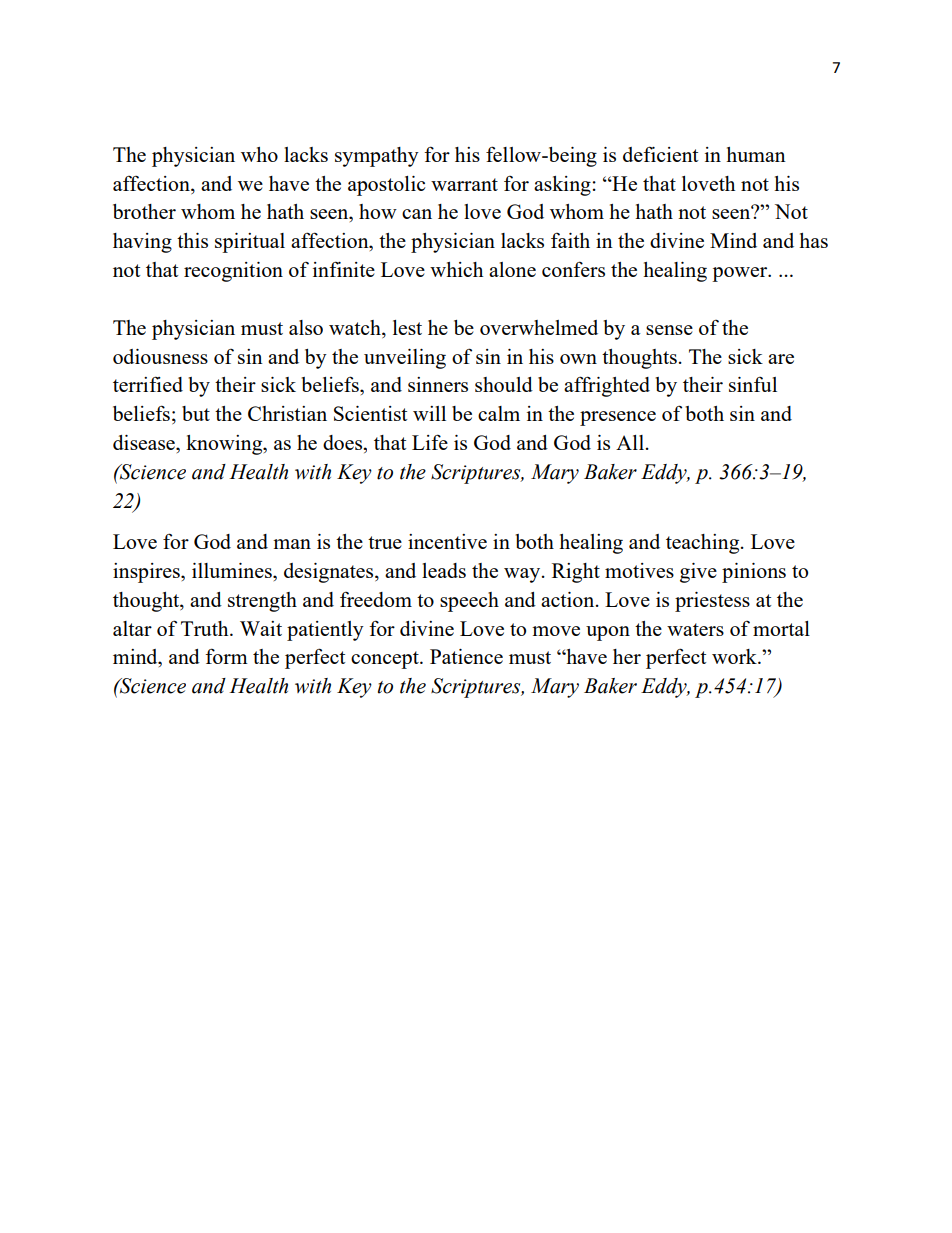 The width and height of the screenshot is (952, 1233). Describe the element at coordinates (144, 211) in the screenshot. I see `brother` at that location.
